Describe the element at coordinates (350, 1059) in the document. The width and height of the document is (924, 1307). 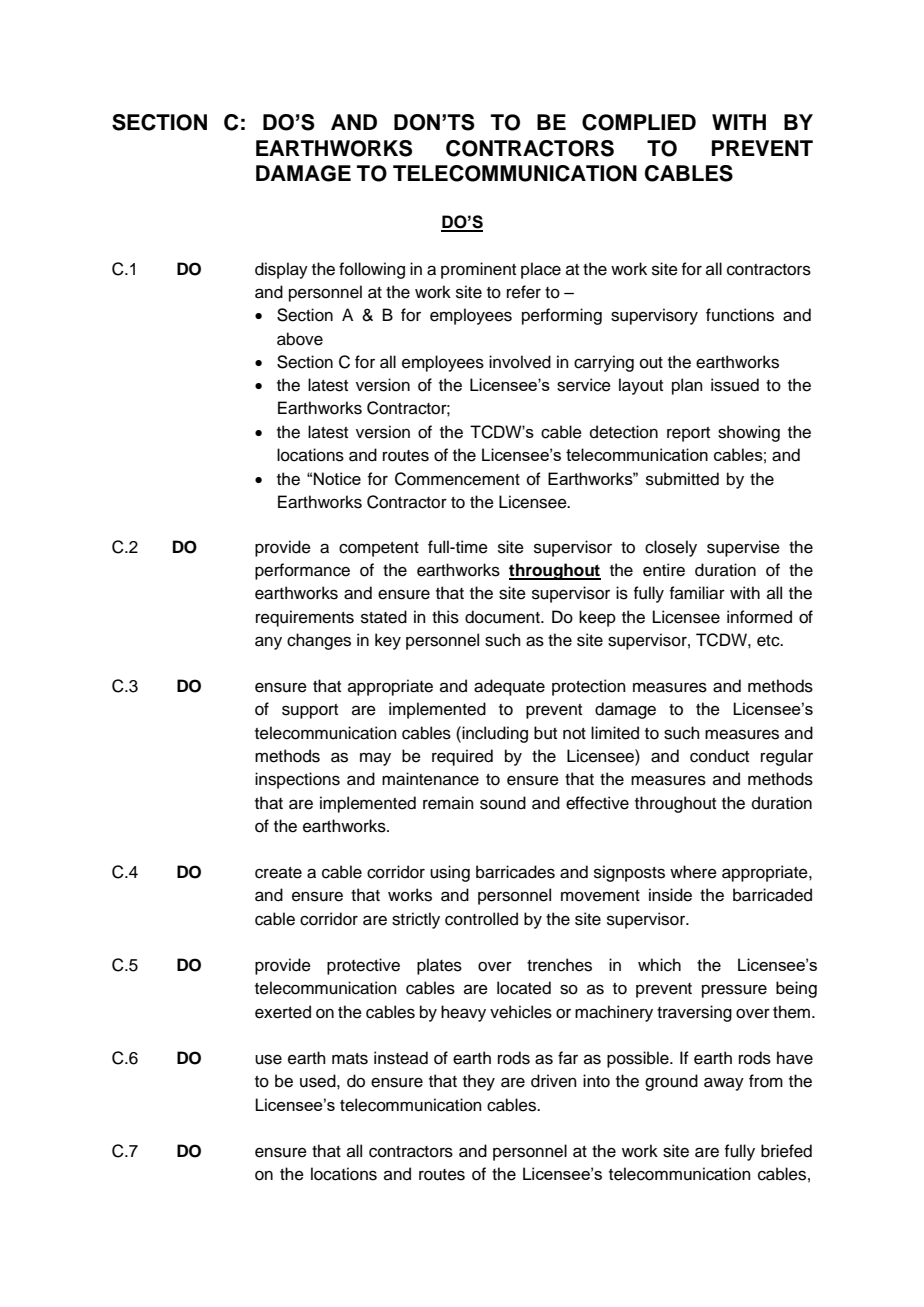
I see `mats` at that location.
